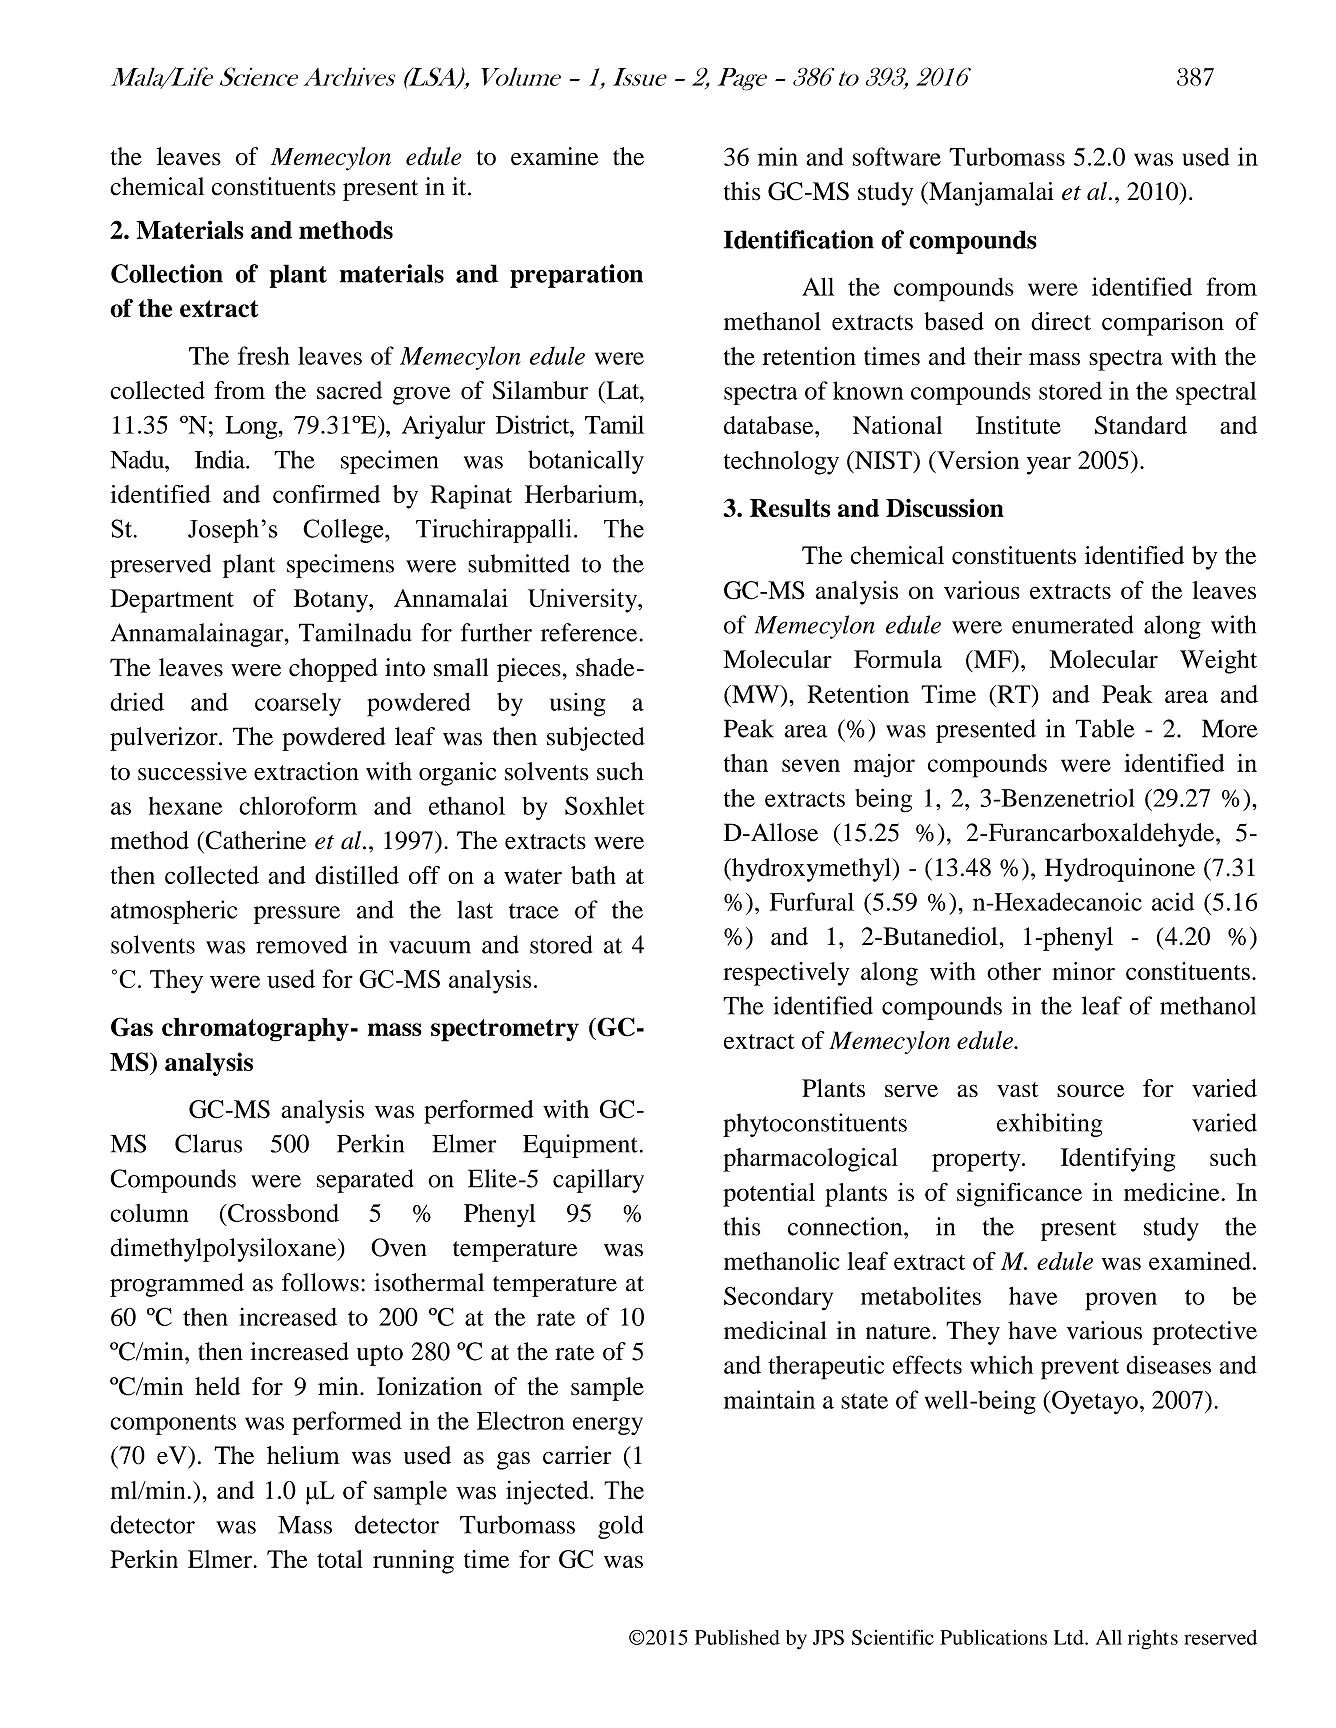  What do you see at coordinates (781, 463) in the screenshot?
I see `technology` at bounding box center [781, 463].
